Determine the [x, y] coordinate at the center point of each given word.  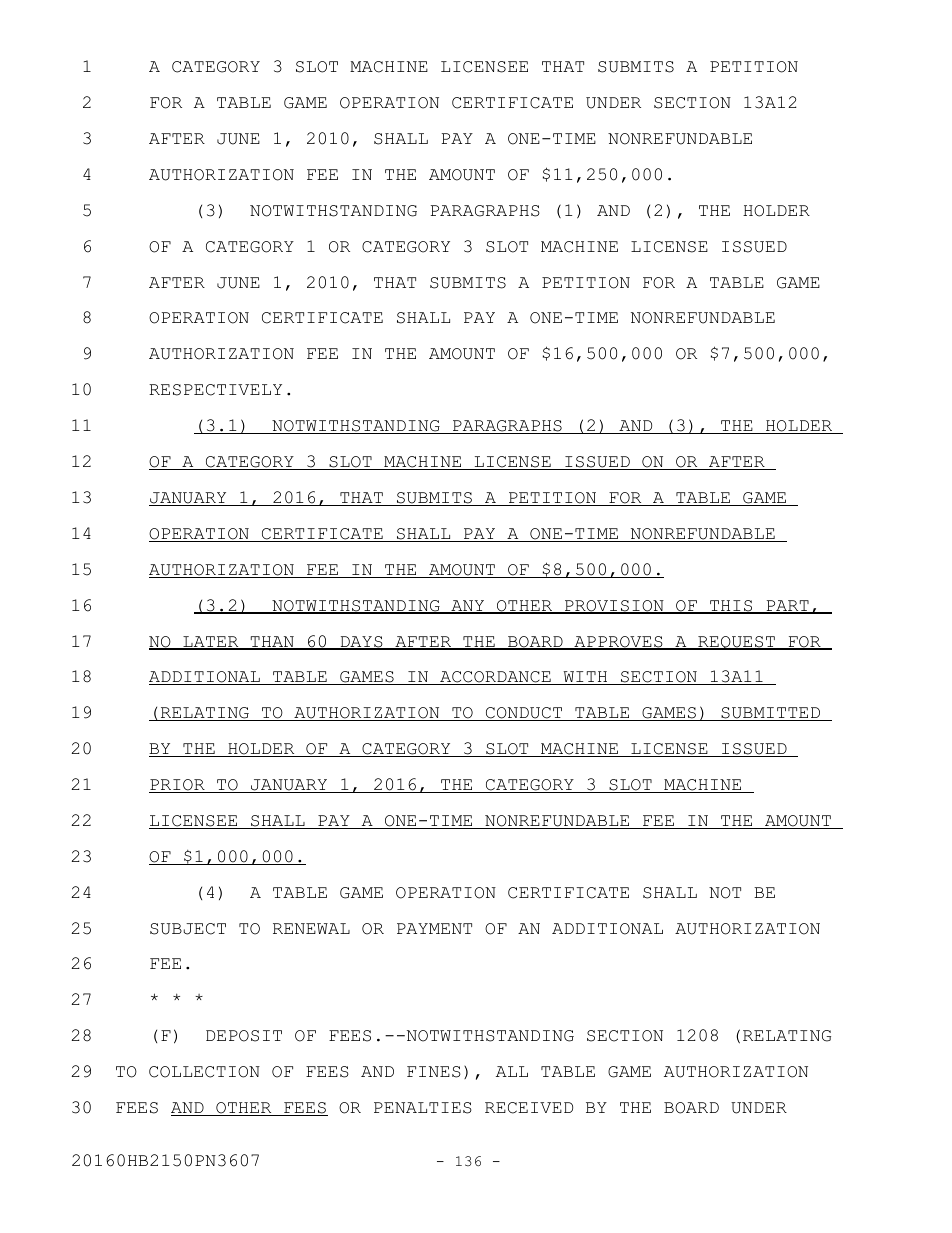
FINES [434, 1072]
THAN [272, 642]
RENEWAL [311, 928]
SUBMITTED [771, 714]
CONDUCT [524, 714]
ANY [468, 607]
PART [787, 607]
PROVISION [614, 607]
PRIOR [178, 786]
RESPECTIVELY [215, 390]
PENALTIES [423, 1108]
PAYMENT [434, 928]
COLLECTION [204, 1072]
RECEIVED [529, 1108]
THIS [731, 607]
